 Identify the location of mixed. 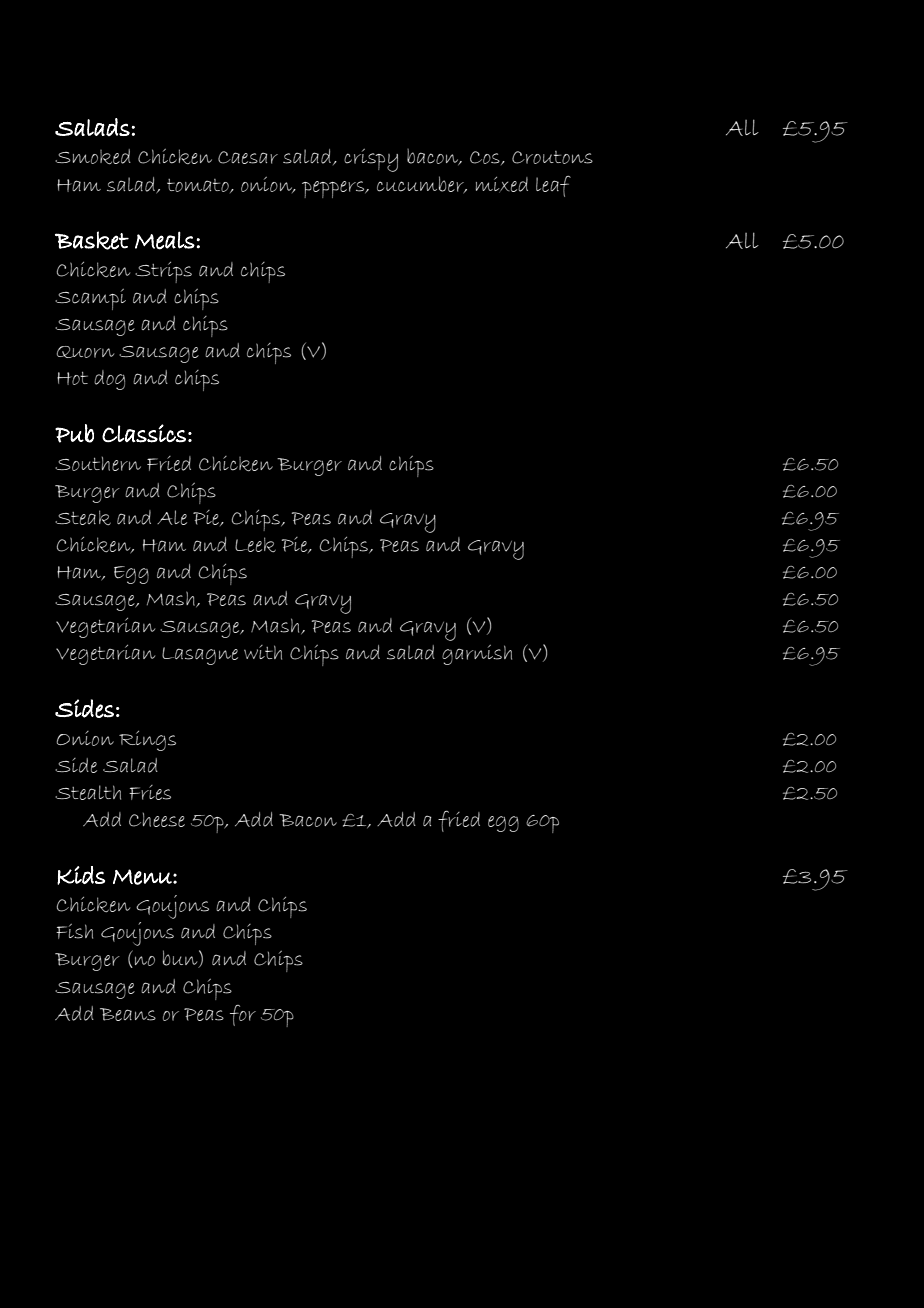
(502, 185).
